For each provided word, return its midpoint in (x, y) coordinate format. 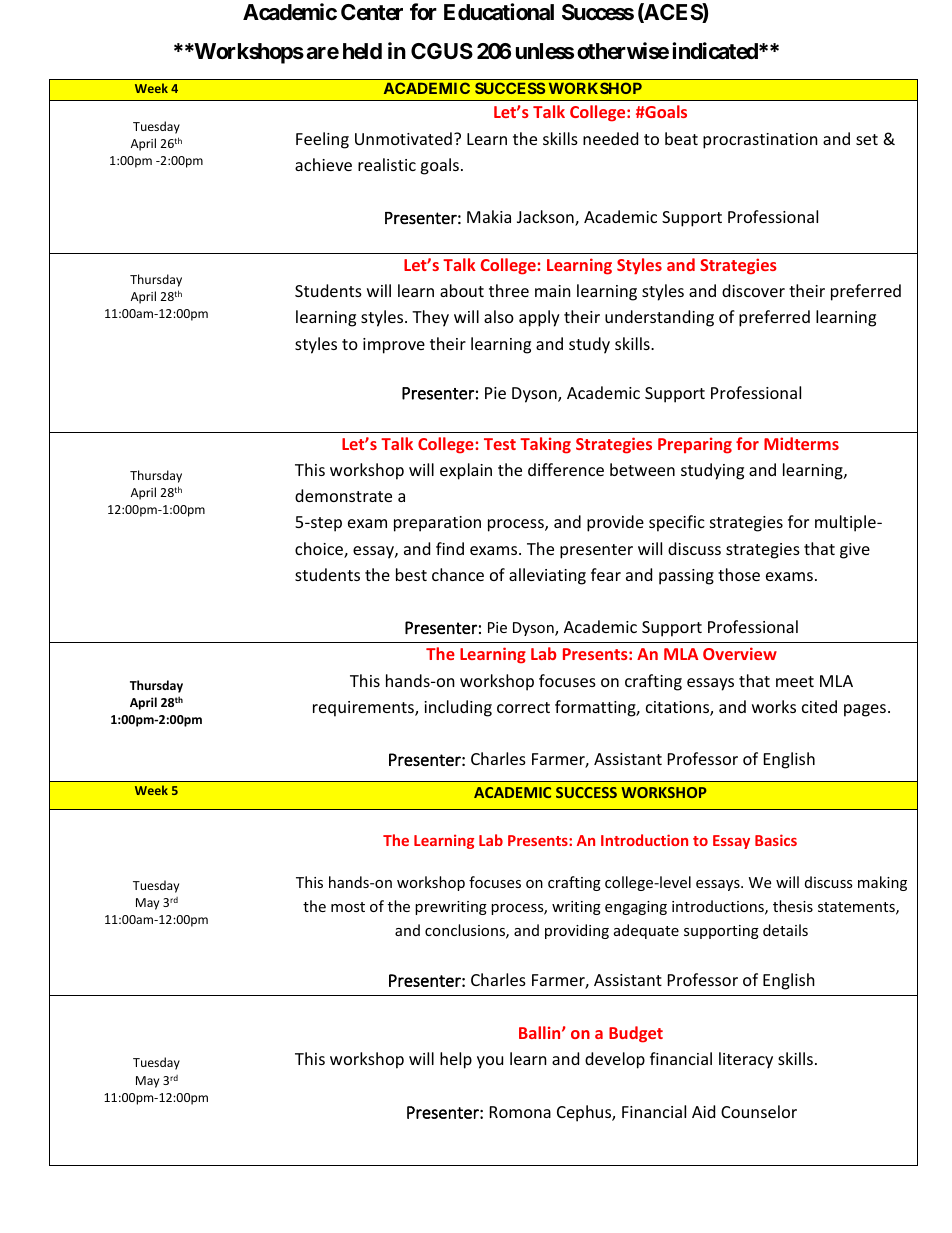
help (456, 1060)
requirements (364, 709)
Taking (545, 445)
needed (610, 138)
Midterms (801, 443)
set (867, 139)
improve (394, 346)
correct (523, 707)
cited (819, 706)
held (362, 51)
